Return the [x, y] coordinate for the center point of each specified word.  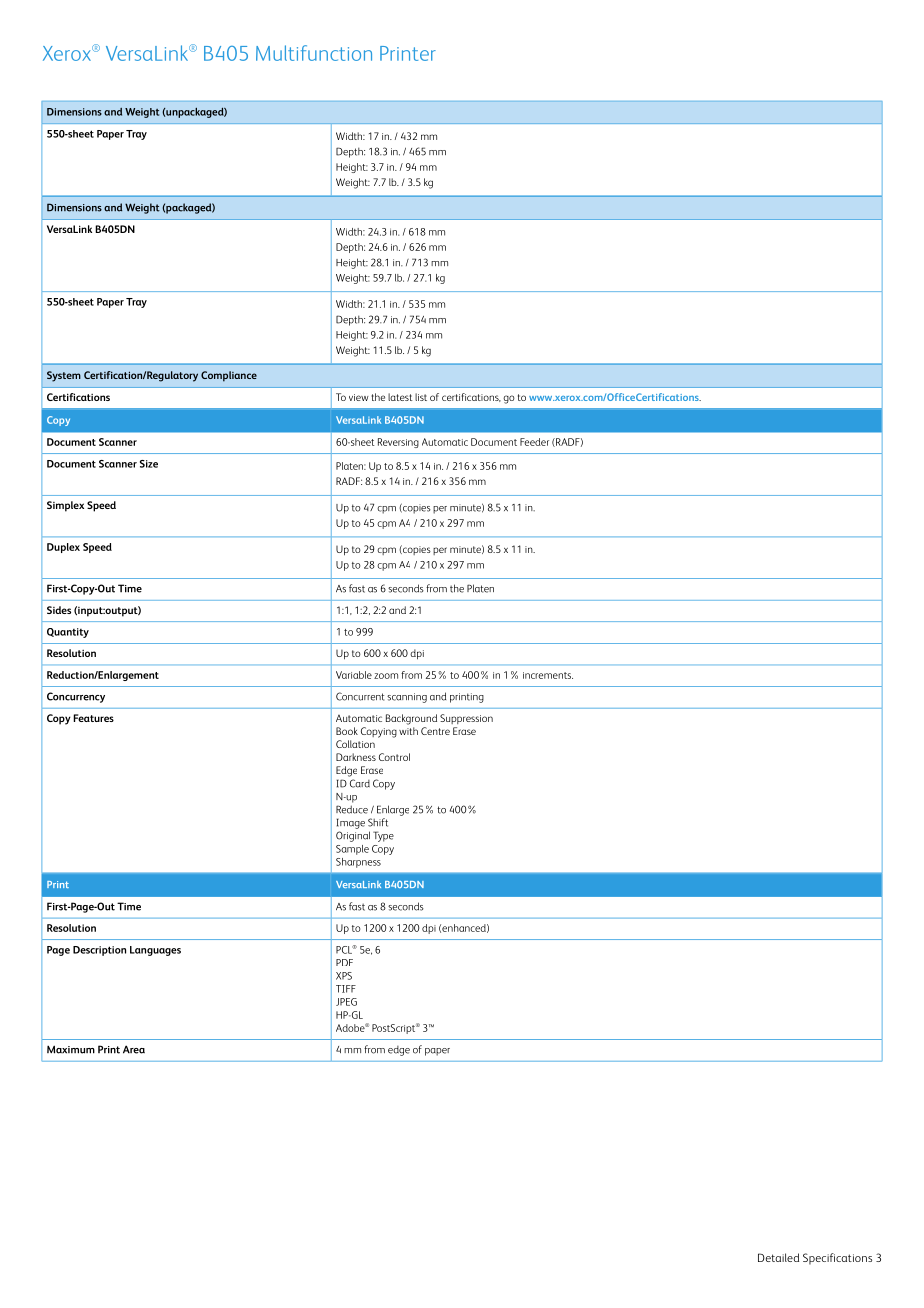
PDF [344, 962]
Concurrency [76, 697]
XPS [344, 976]
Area [134, 1049]
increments [548, 675]
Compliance [229, 376]
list [421, 397]
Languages [155, 951]
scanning [407, 698]
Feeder [534, 442]
